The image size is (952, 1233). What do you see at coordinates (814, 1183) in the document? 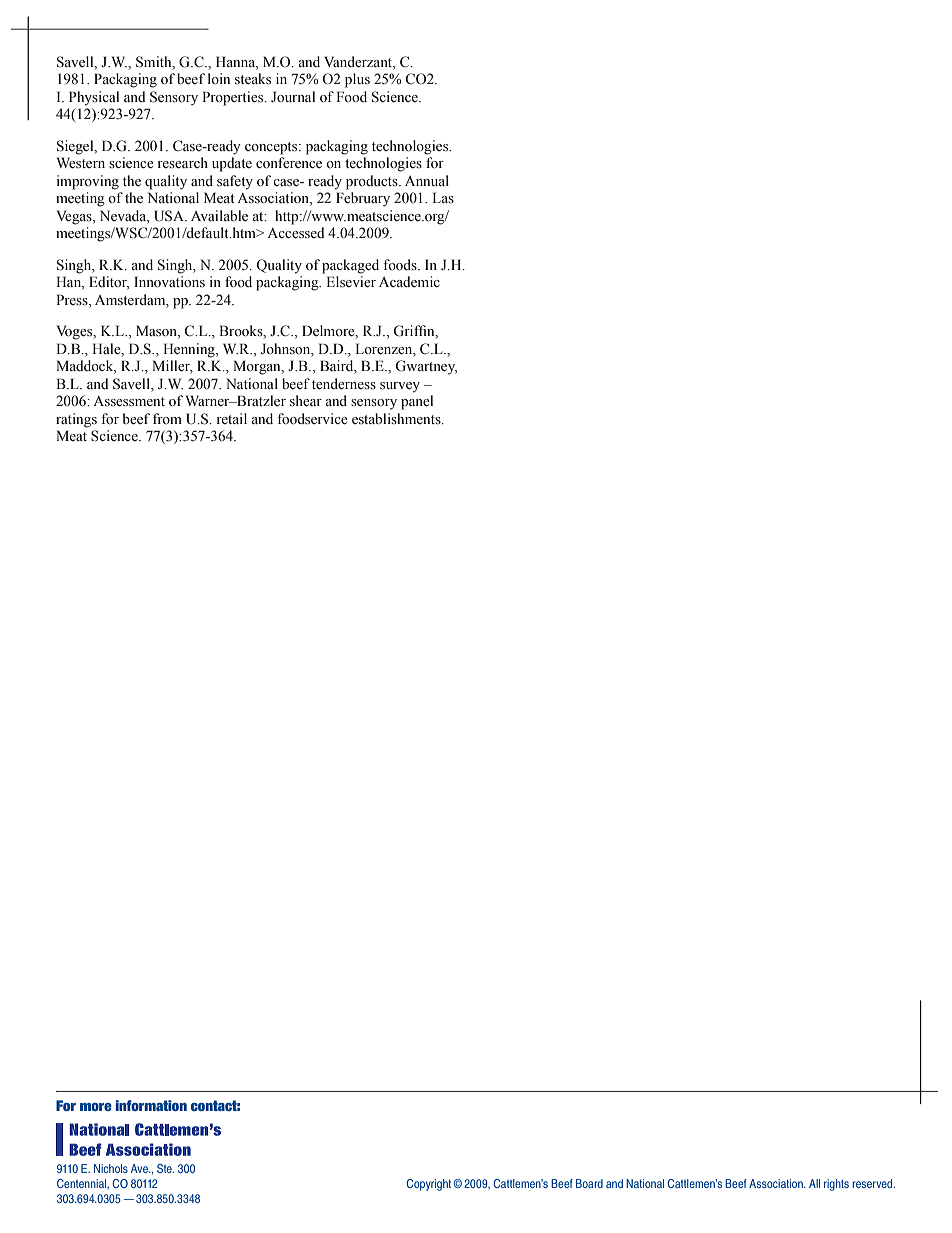
I see `All` at bounding box center [814, 1183].
